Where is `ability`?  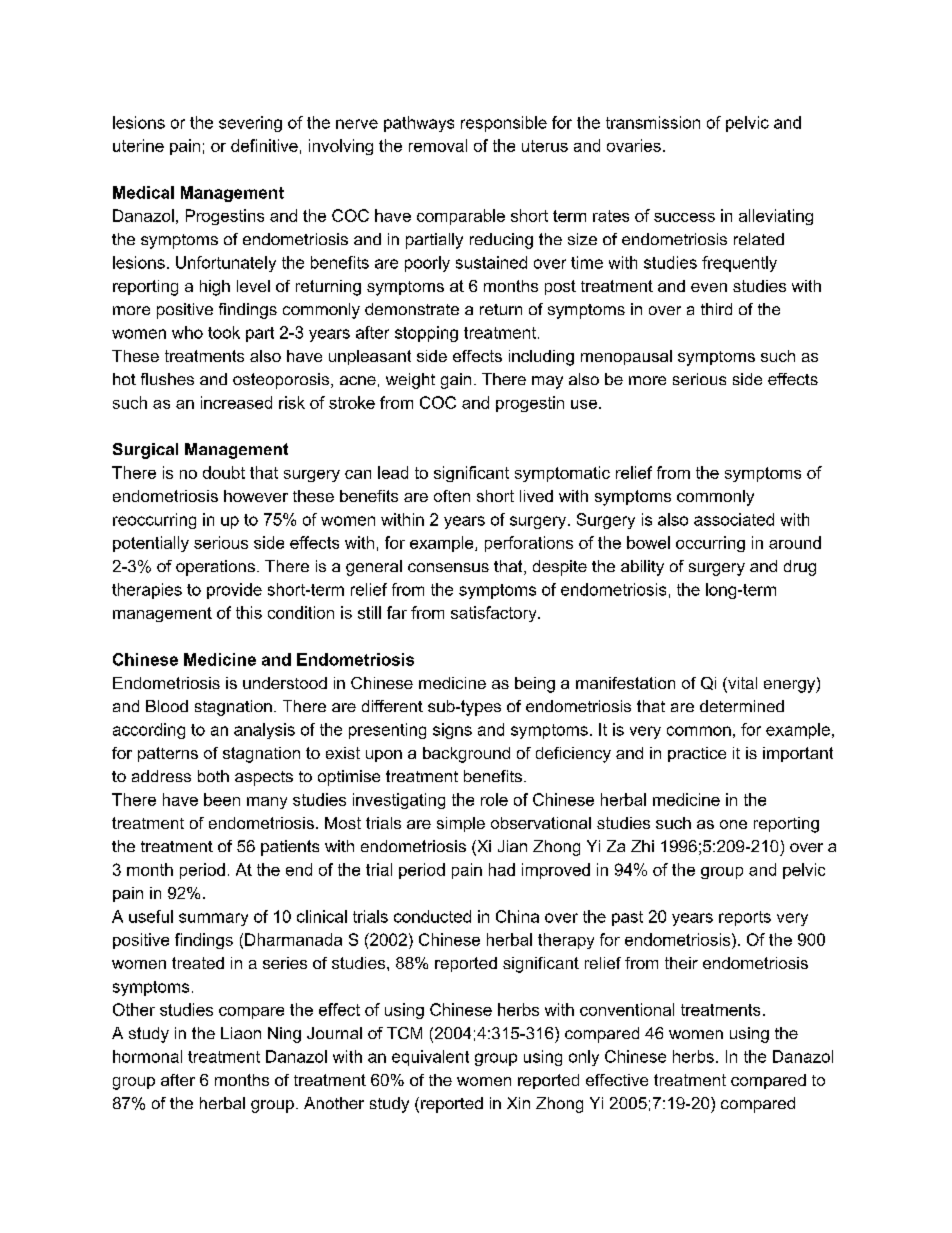
ability is located at coordinates (642, 568).
